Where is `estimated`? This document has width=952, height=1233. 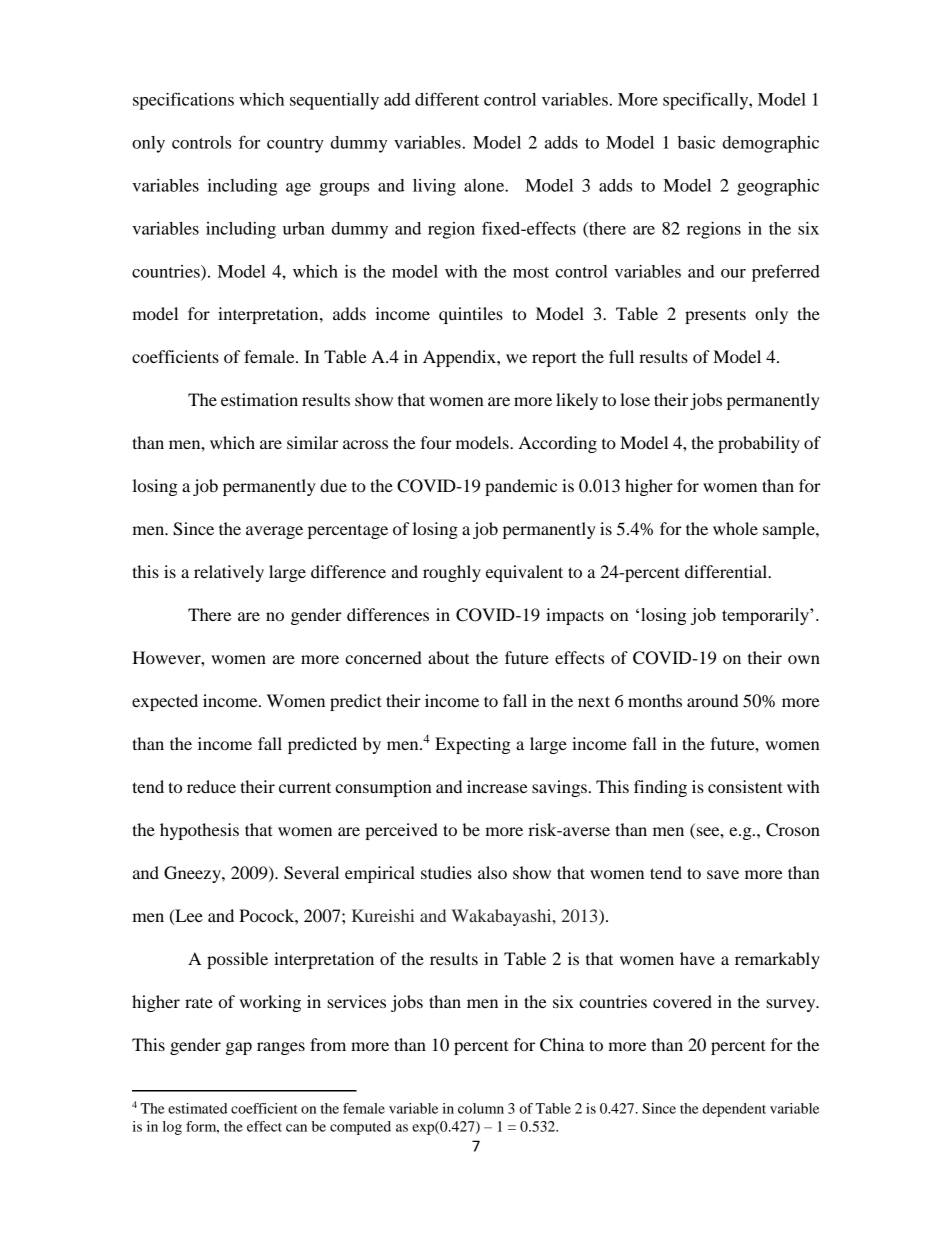 estimated is located at coordinates (197, 1108).
